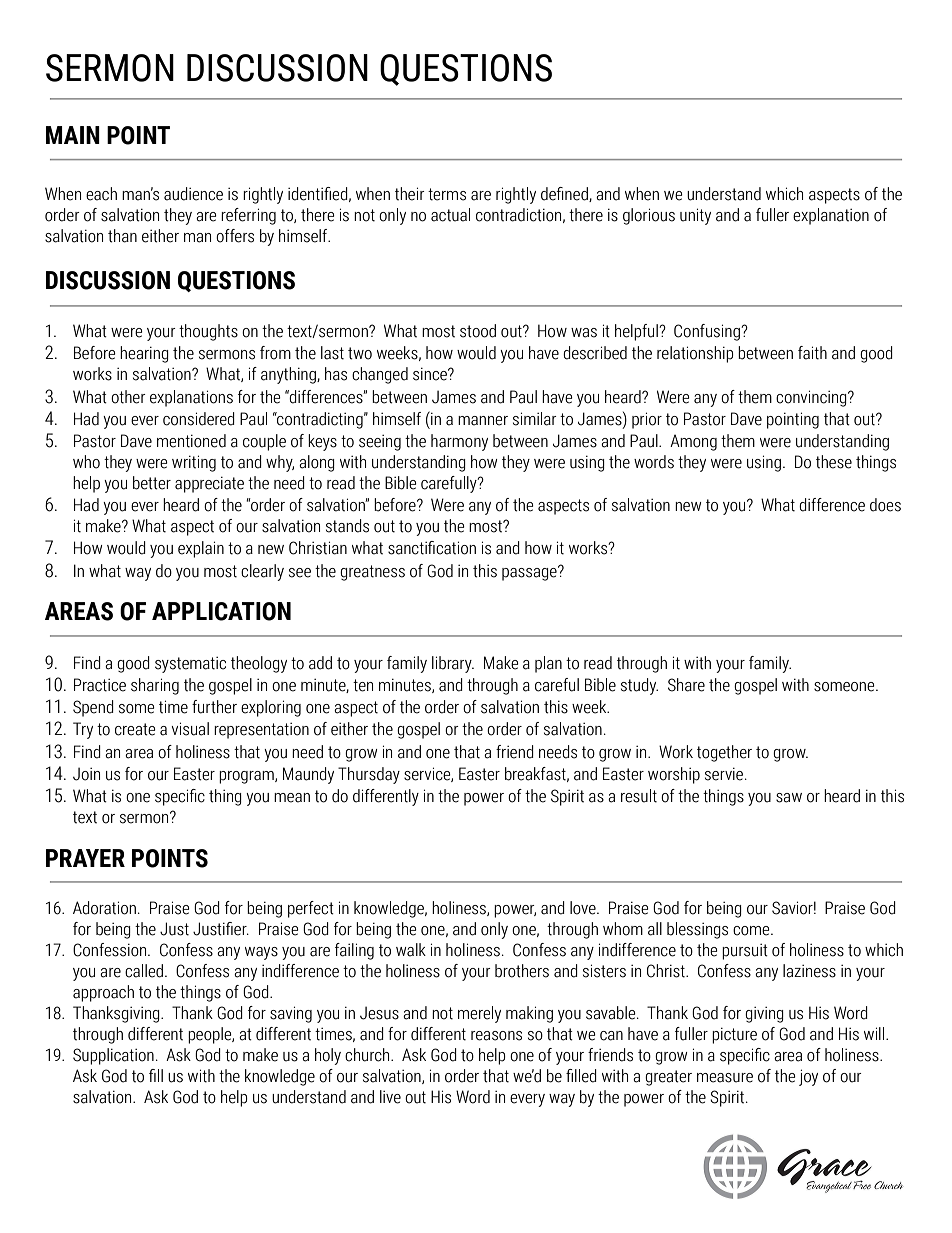  What do you see at coordinates (584, 908) in the screenshot?
I see `love` at bounding box center [584, 908].
